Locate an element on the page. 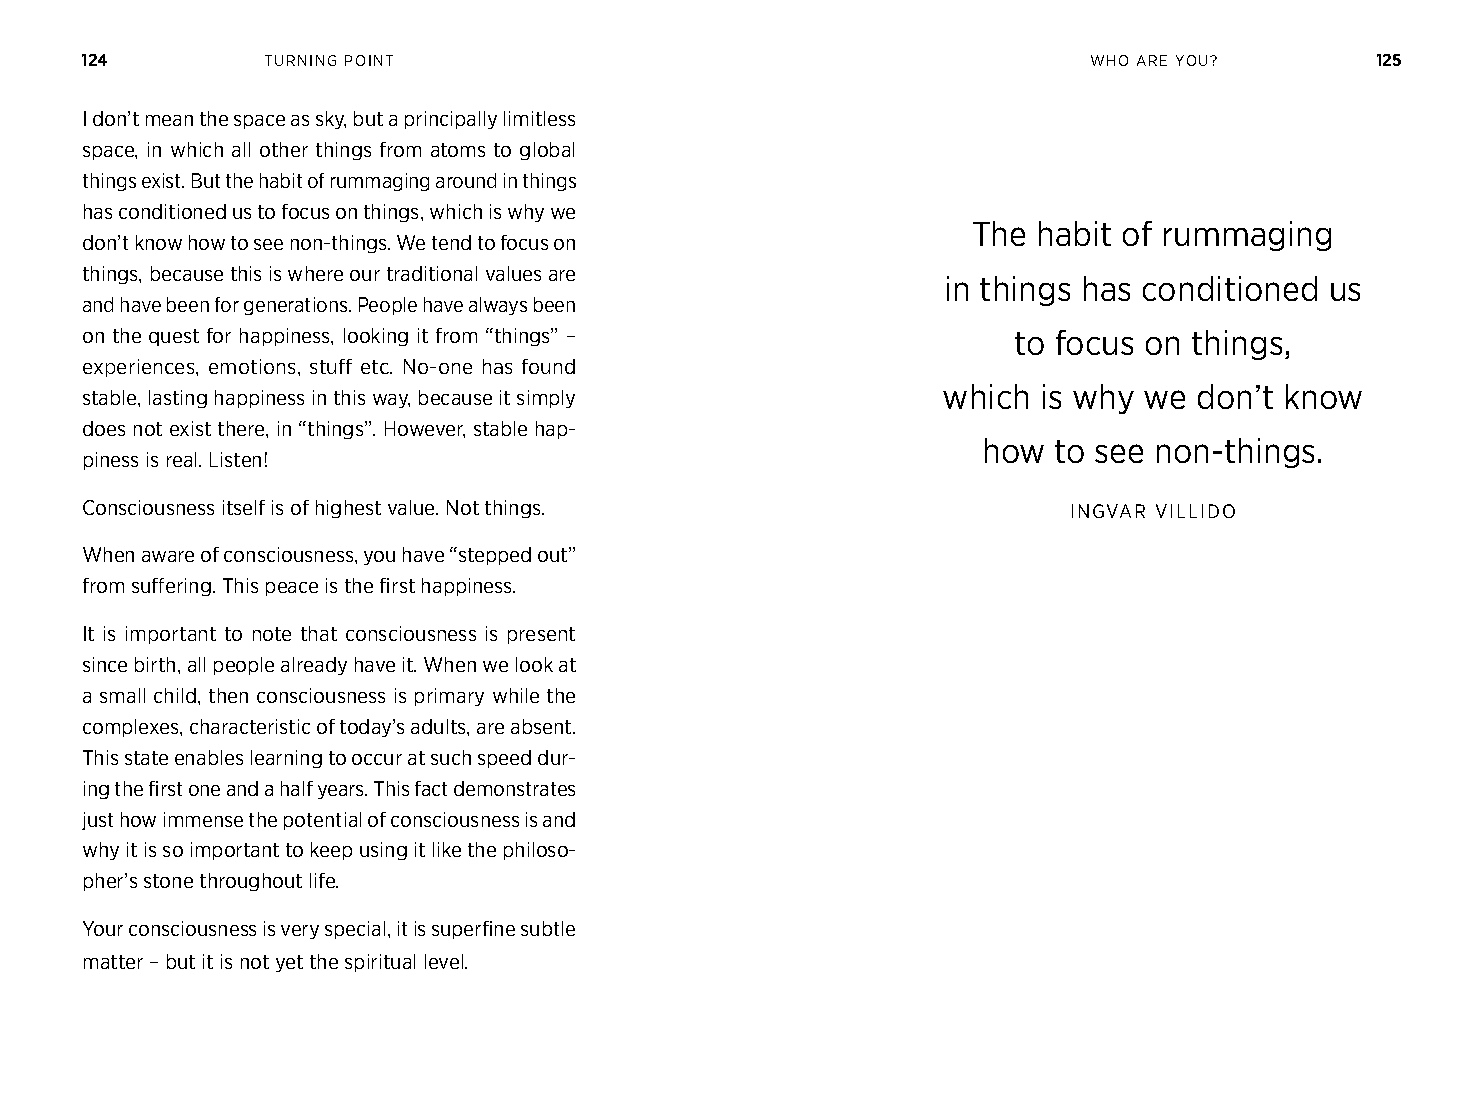 The image size is (1483, 1098). simply is located at coordinates (546, 399).
